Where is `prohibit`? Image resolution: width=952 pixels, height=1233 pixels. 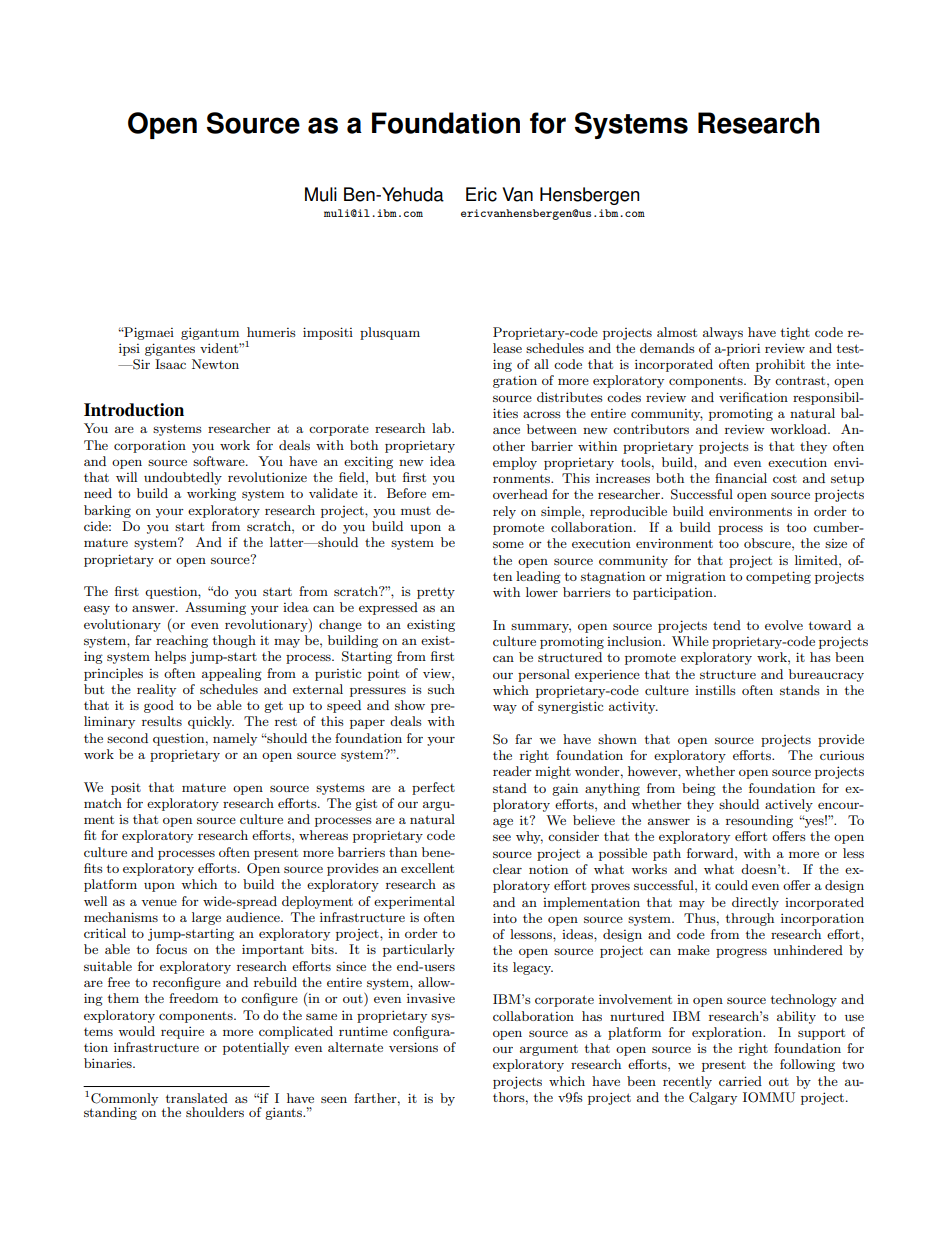 prohibit is located at coordinates (780, 365).
